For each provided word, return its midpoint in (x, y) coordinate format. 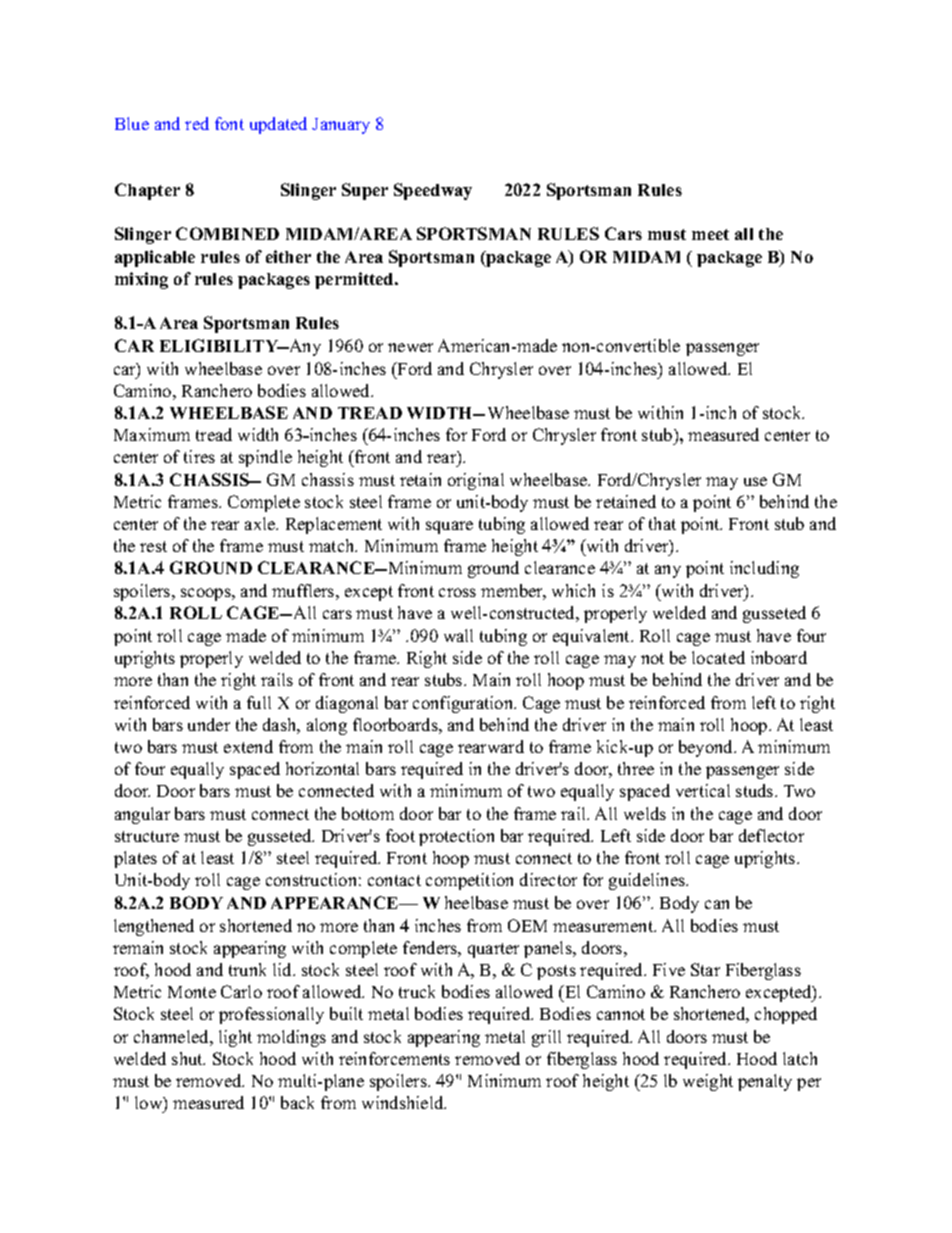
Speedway (433, 191)
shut (188, 1058)
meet (710, 234)
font (229, 123)
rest (153, 546)
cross (457, 592)
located (718, 657)
